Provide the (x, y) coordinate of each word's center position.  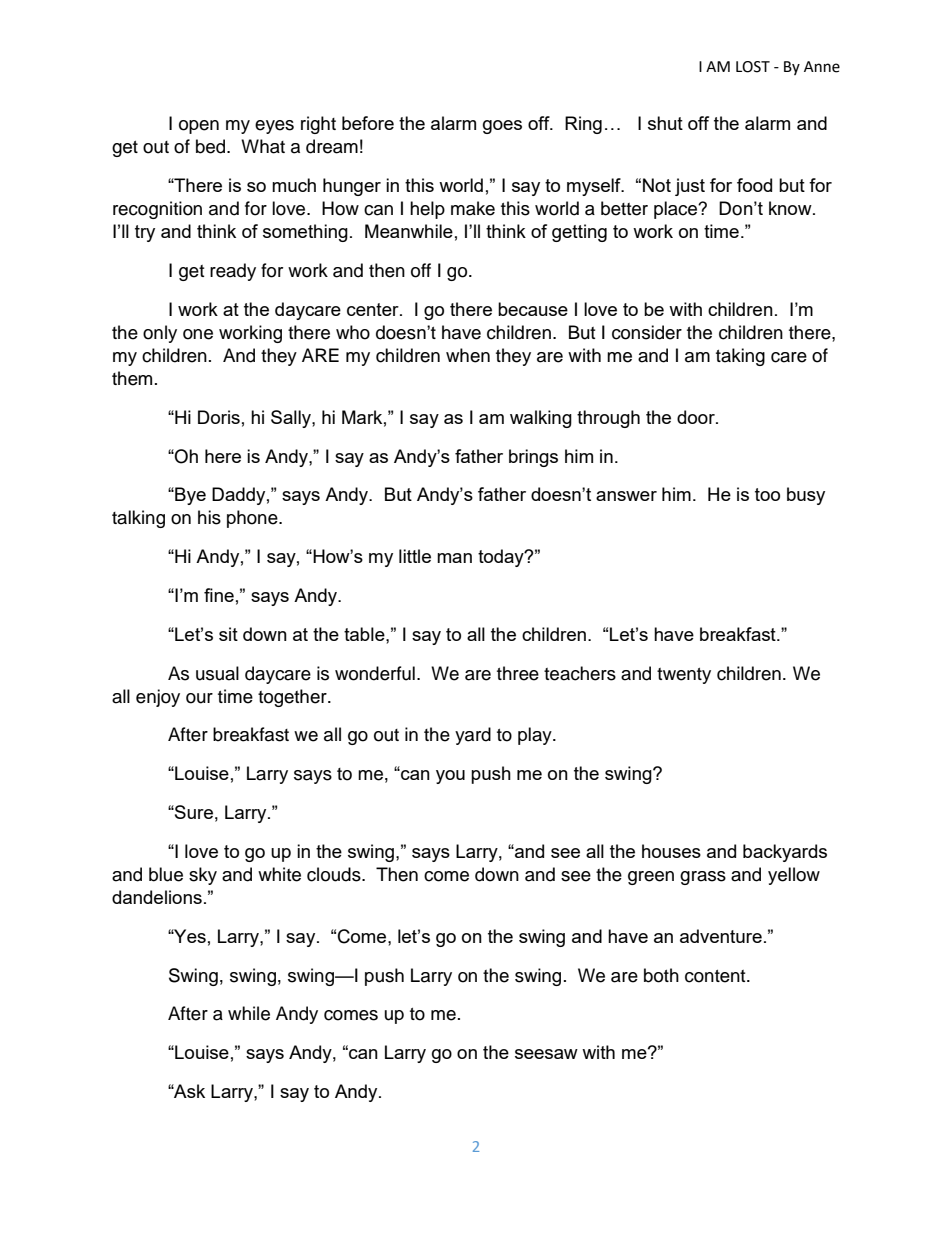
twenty (684, 676)
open (199, 127)
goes (502, 127)
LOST (753, 67)
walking (541, 419)
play (536, 736)
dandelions (157, 897)
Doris (219, 417)
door (697, 417)
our (199, 698)
